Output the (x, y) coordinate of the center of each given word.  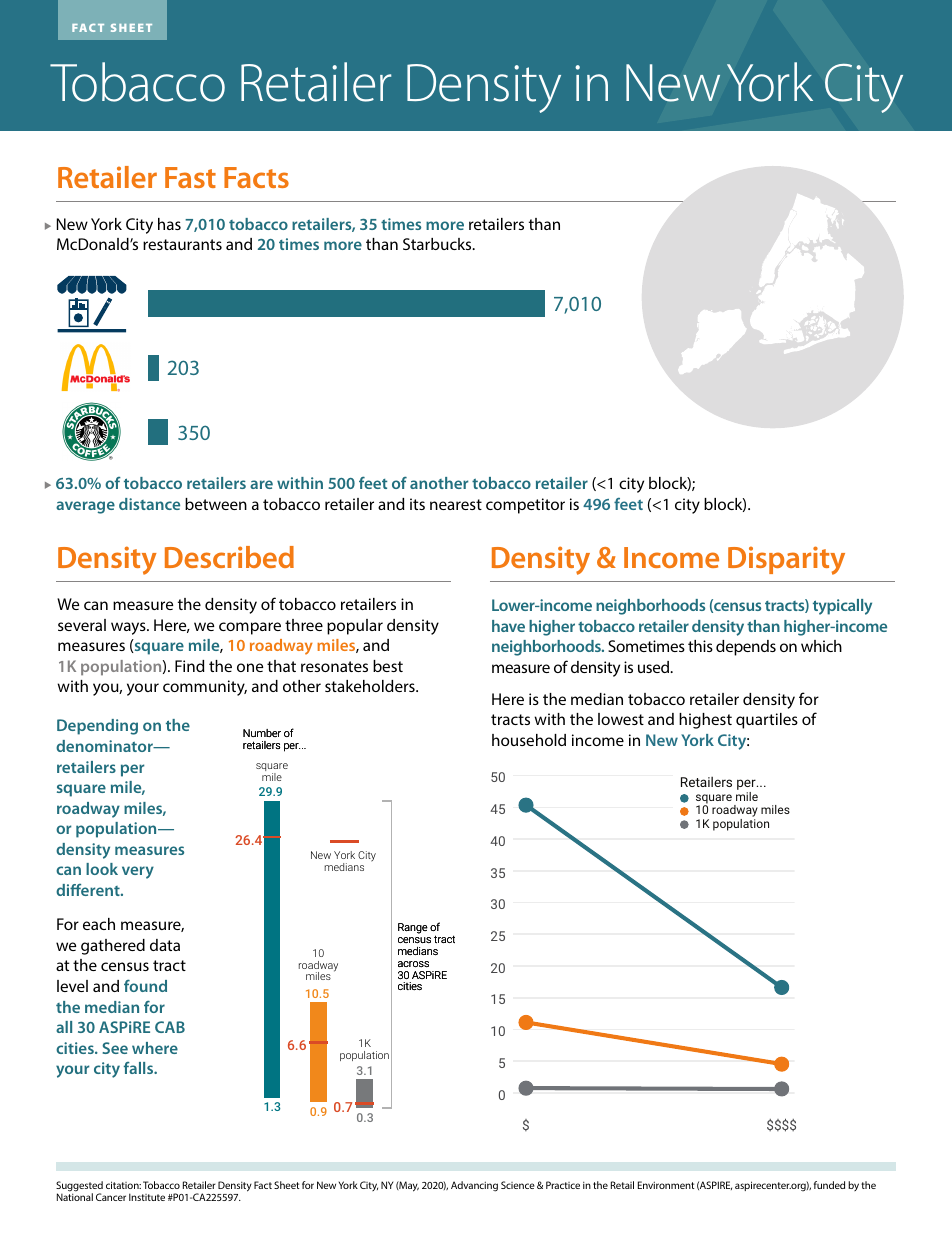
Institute (147, 1197)
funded (829, 1185)
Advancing (474, 1186)
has (169, 224)
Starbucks (438, 244)
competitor (525, 506)
